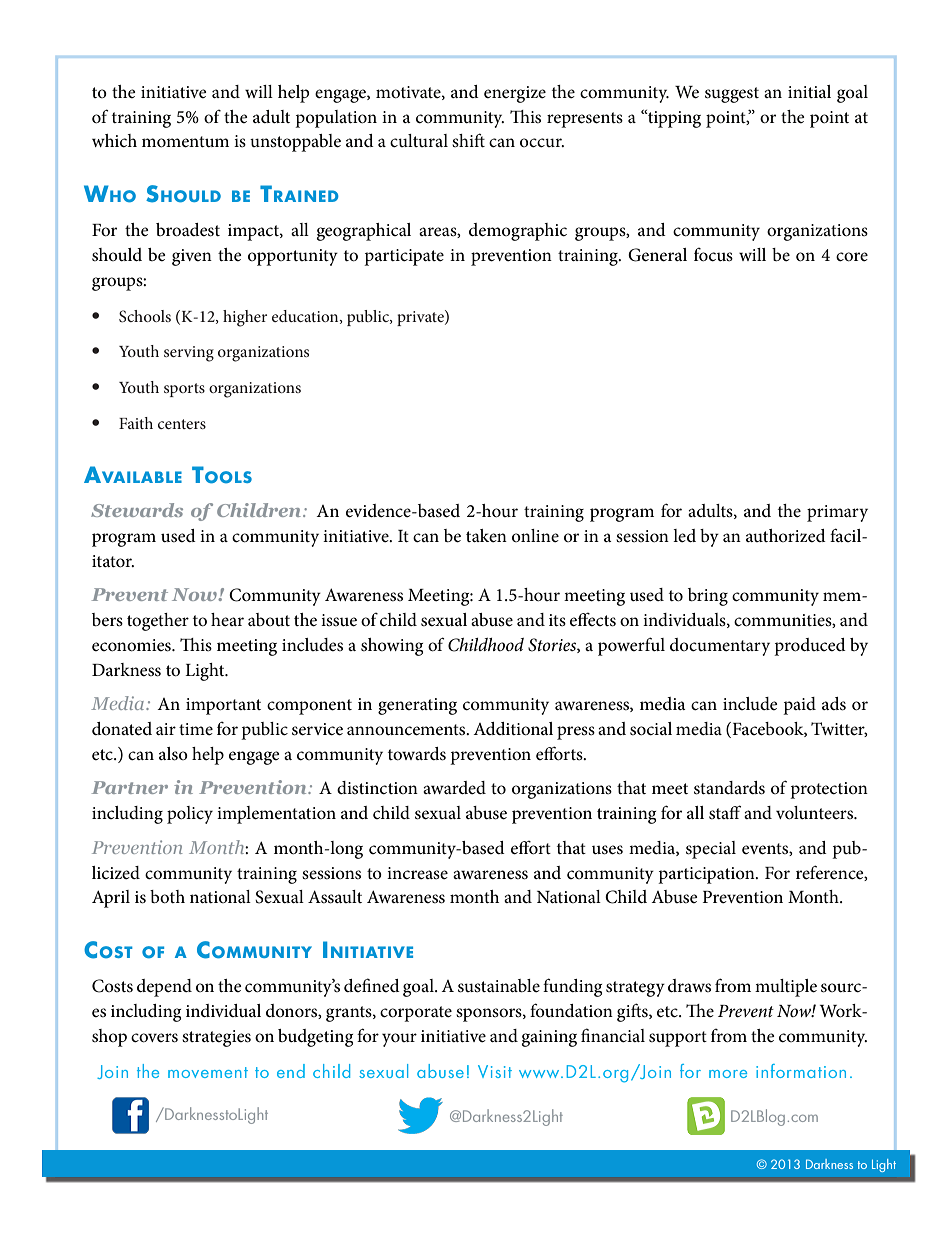  What do you see at coordinates (495, 1071) in the page?
I see `Visit` at bounding box center [495, 1071].
